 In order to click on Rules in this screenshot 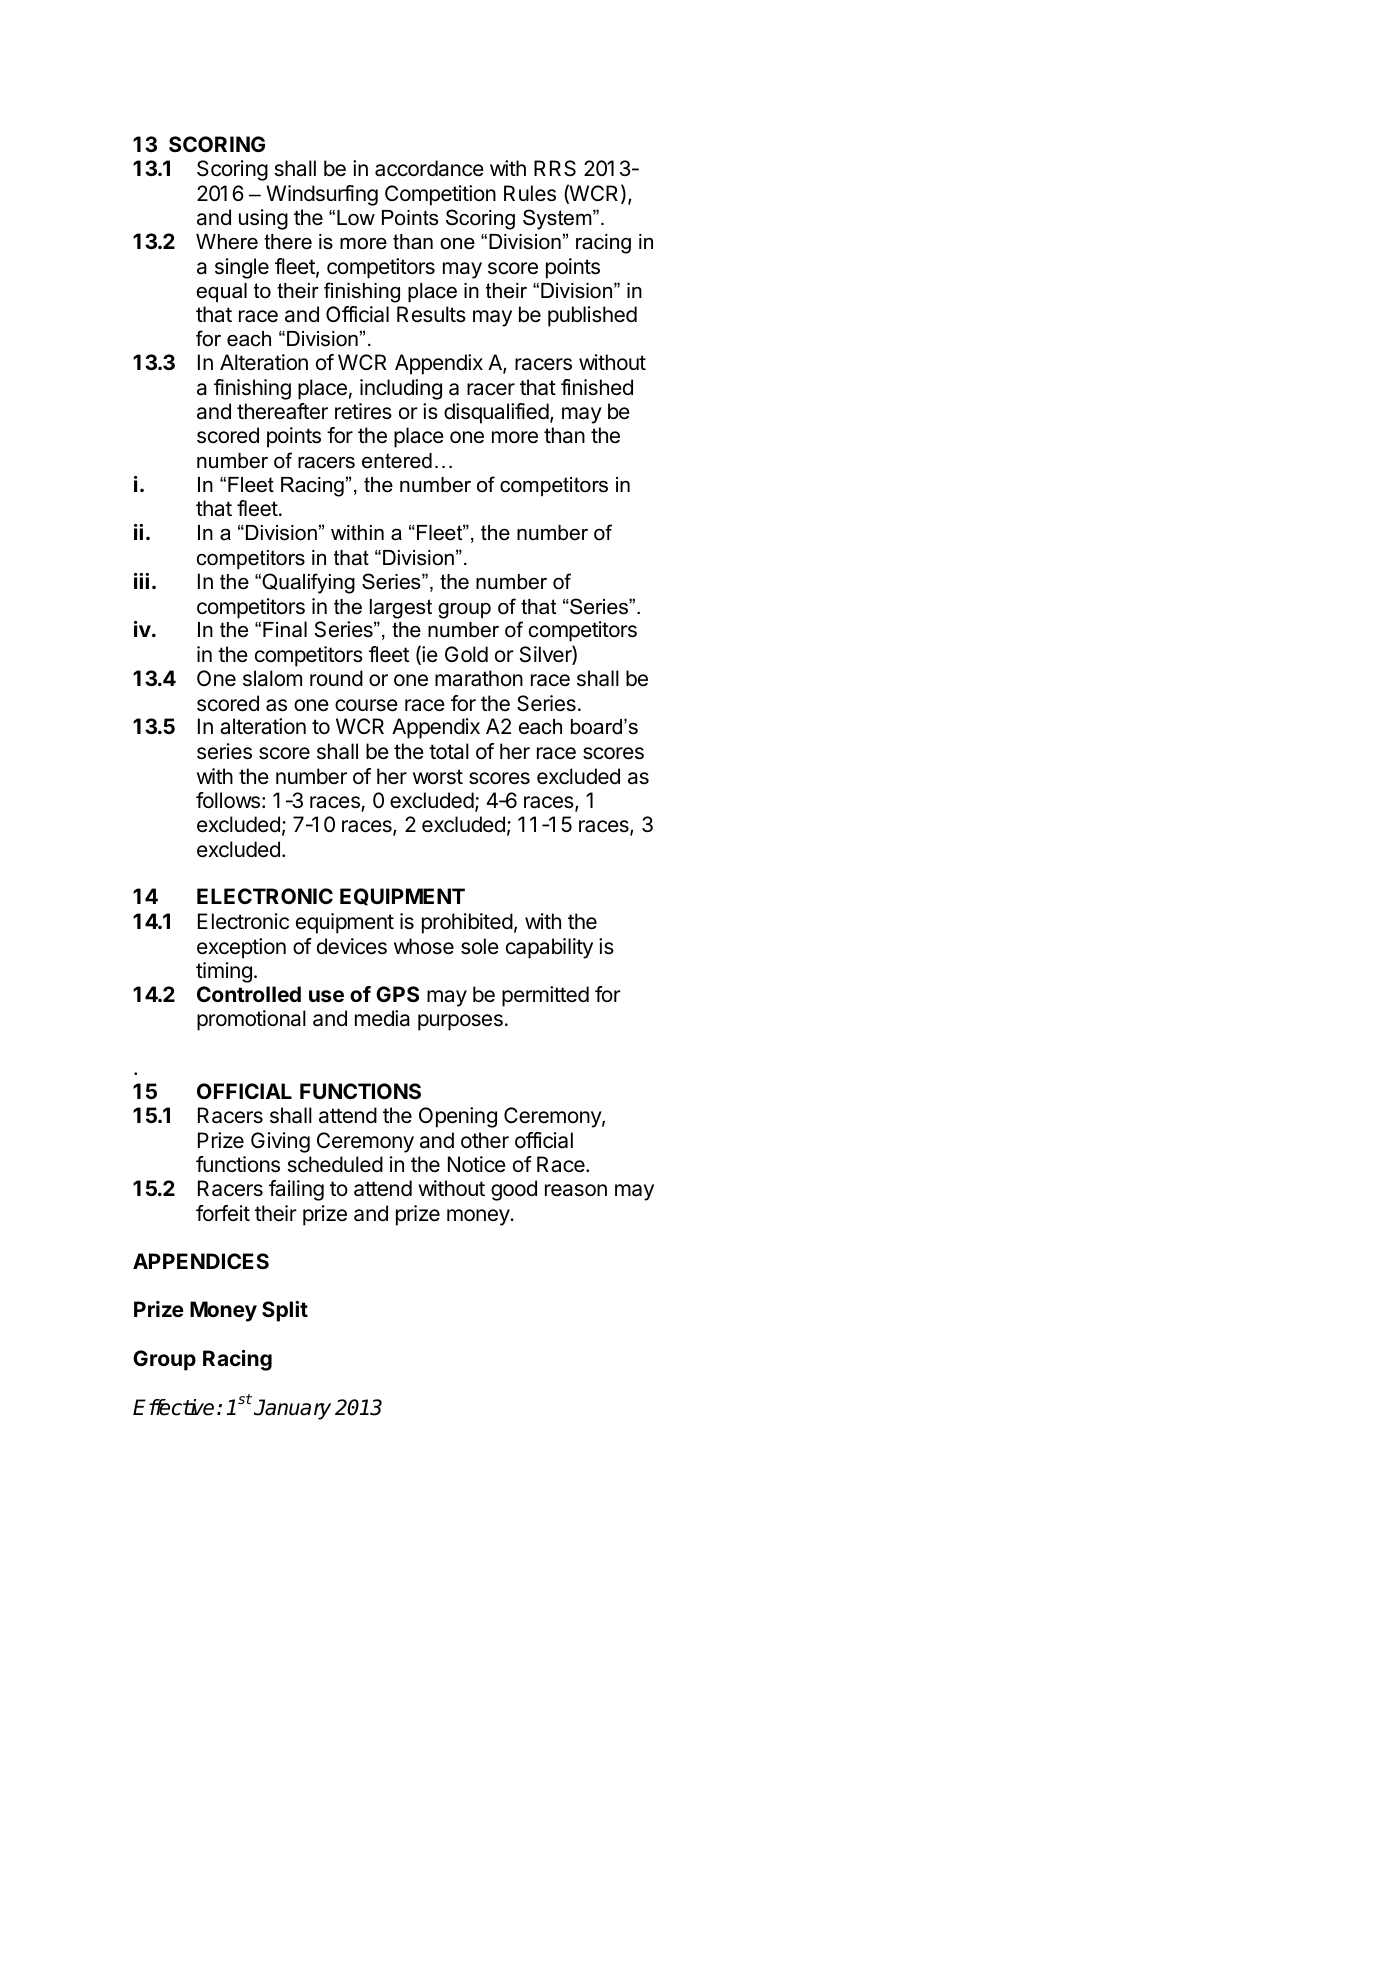, I will do `click(530, 193)`.
